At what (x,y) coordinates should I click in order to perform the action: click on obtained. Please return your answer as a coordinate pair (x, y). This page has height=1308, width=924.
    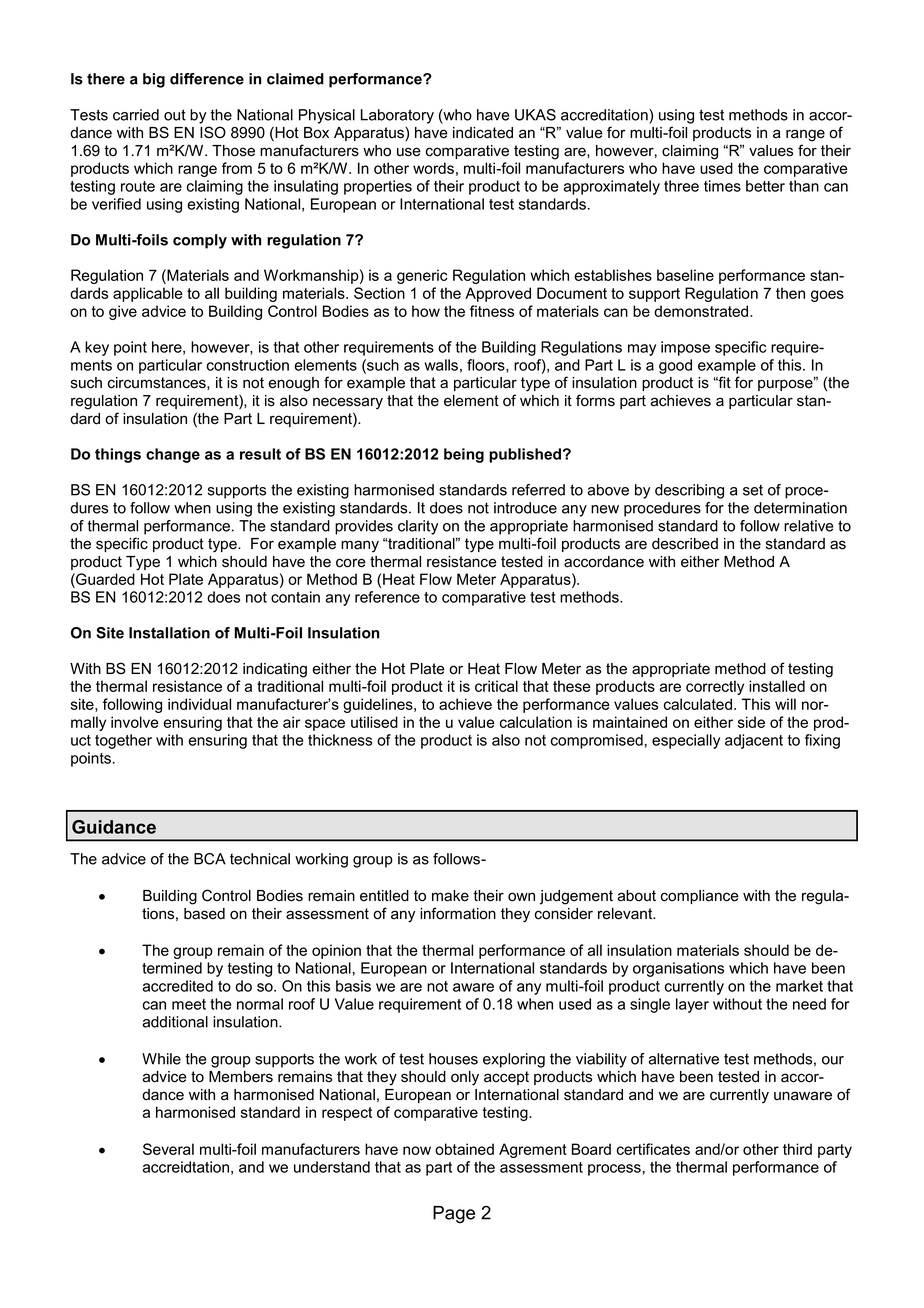
    Looking at the image, I should click on (464, 1149).
